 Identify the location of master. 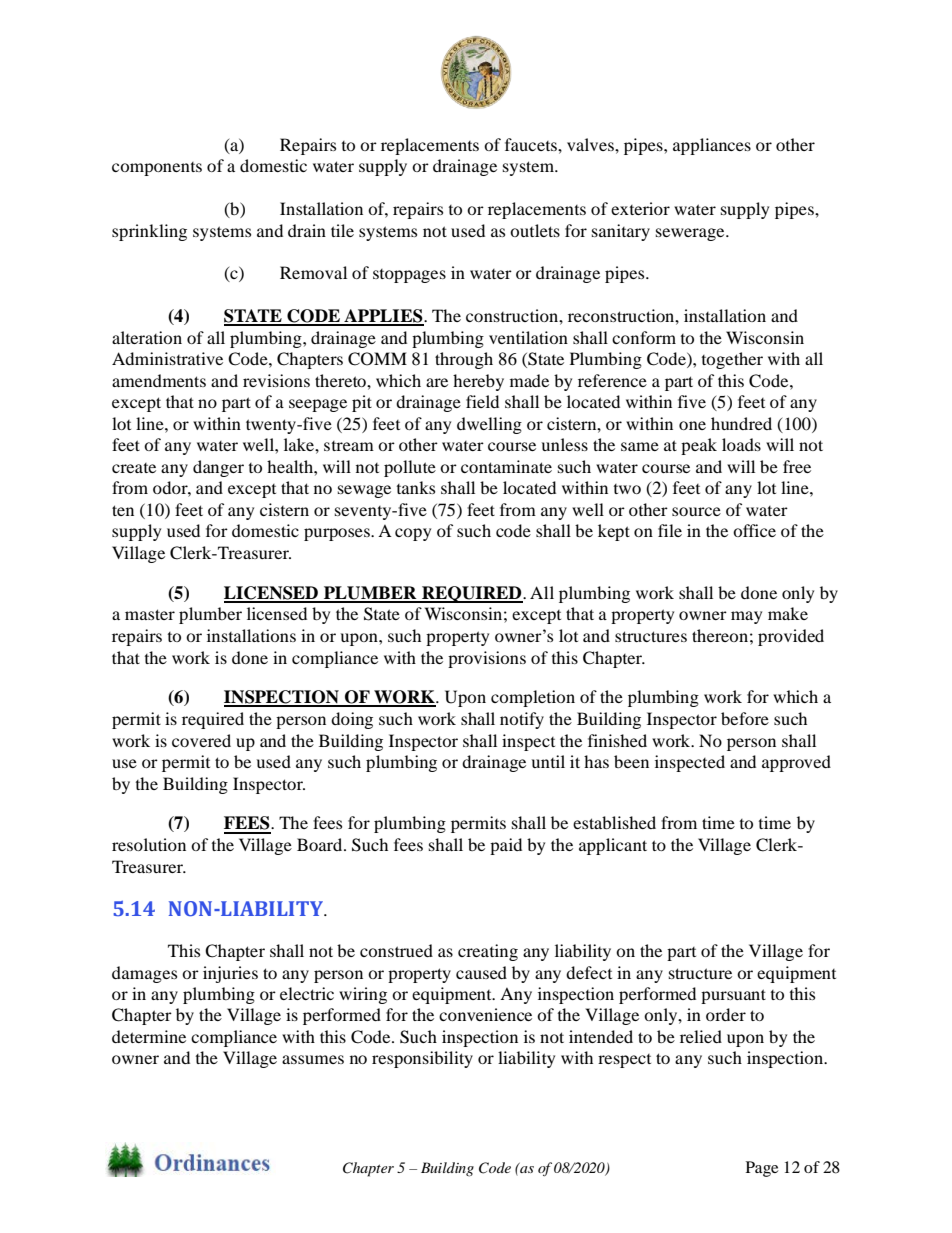
(150, 614).
